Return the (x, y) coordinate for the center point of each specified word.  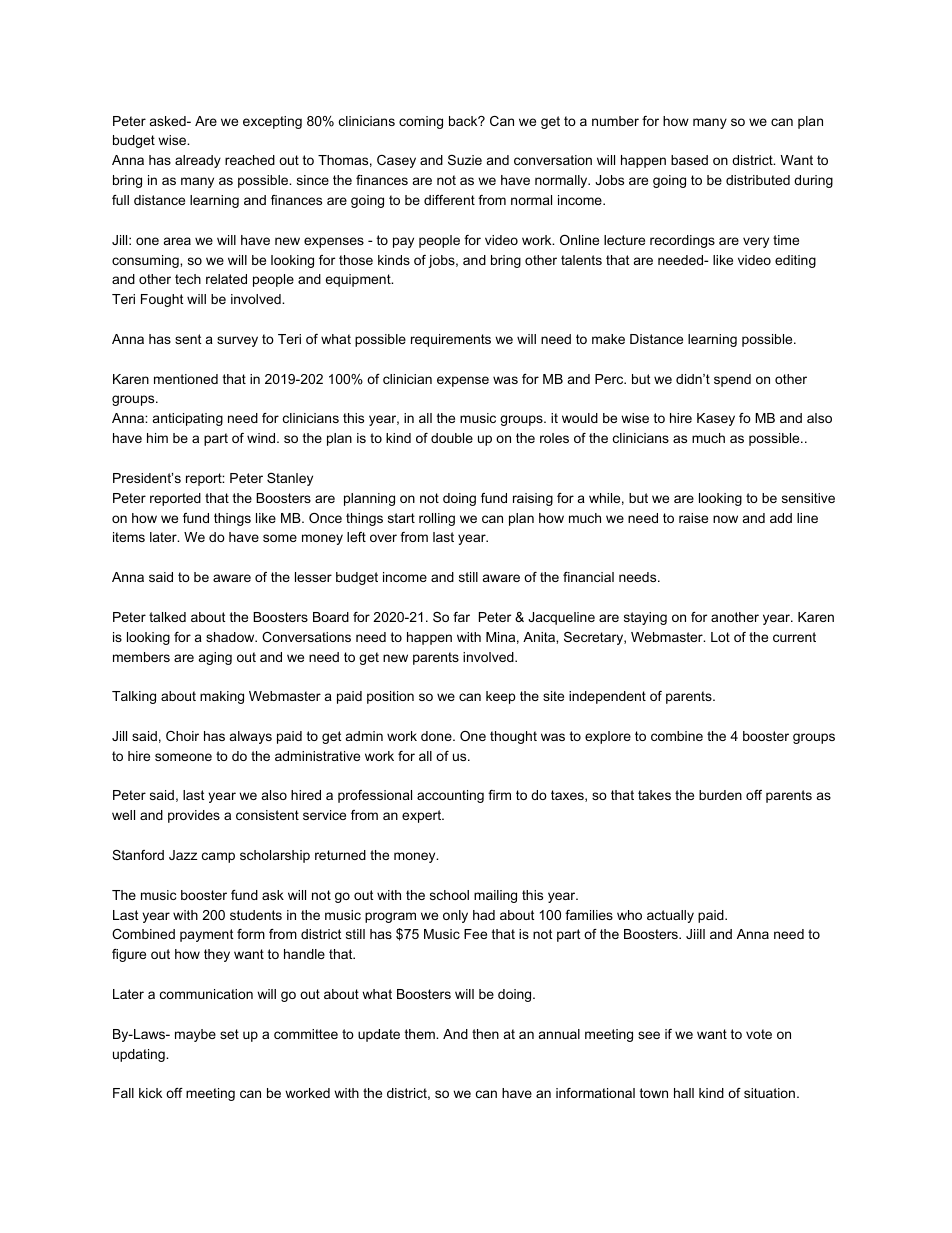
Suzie (465, 160)
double (452, 438)
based (689, 160)
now (725, 519)
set (229, 1034)
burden (720, 795)
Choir (182, 736)
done (437, 736)
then (485, 1034)
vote (759, 1034)
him (157, 438)
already (198, 161)
